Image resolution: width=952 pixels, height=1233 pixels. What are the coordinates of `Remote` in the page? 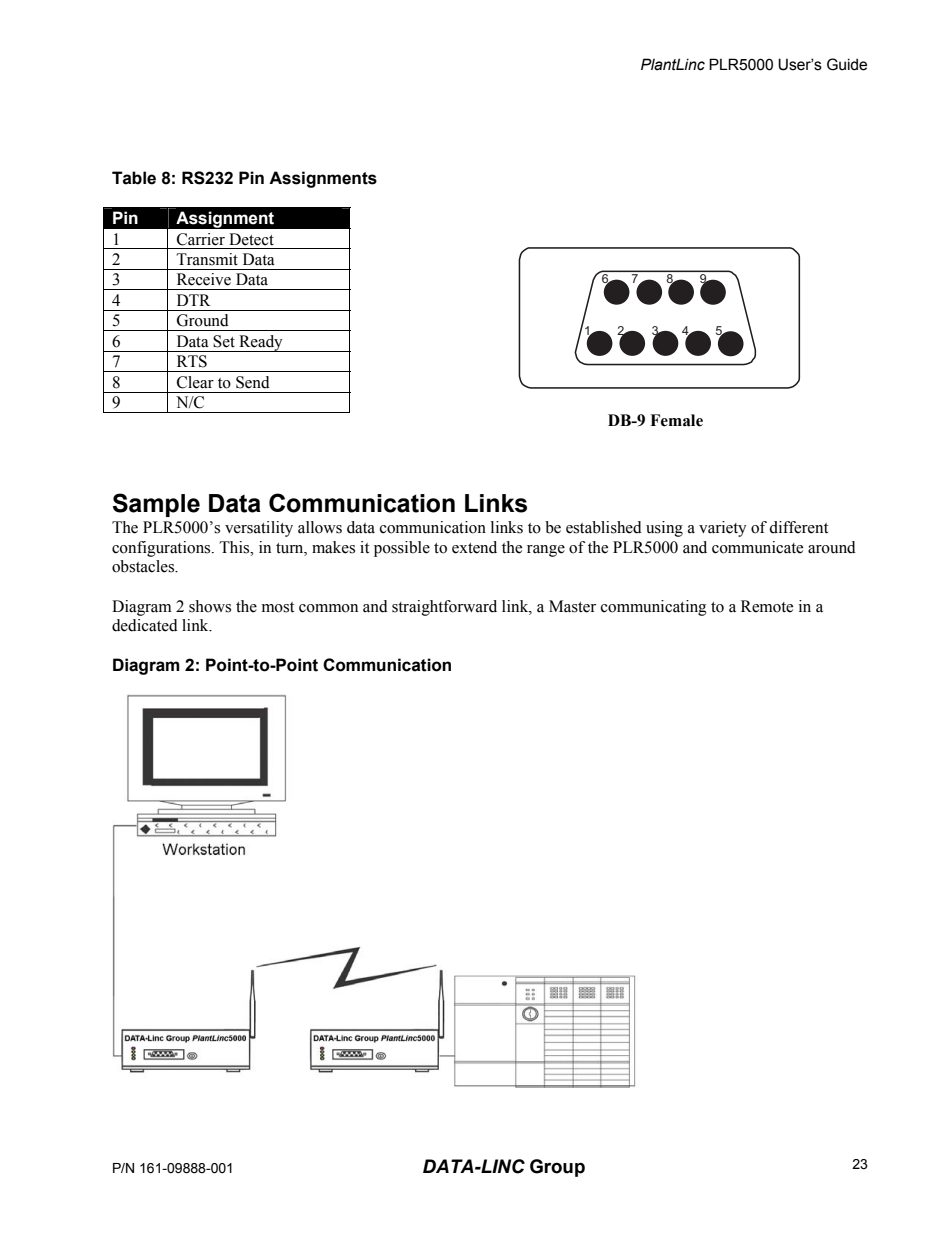 It's located at (767, 606).
